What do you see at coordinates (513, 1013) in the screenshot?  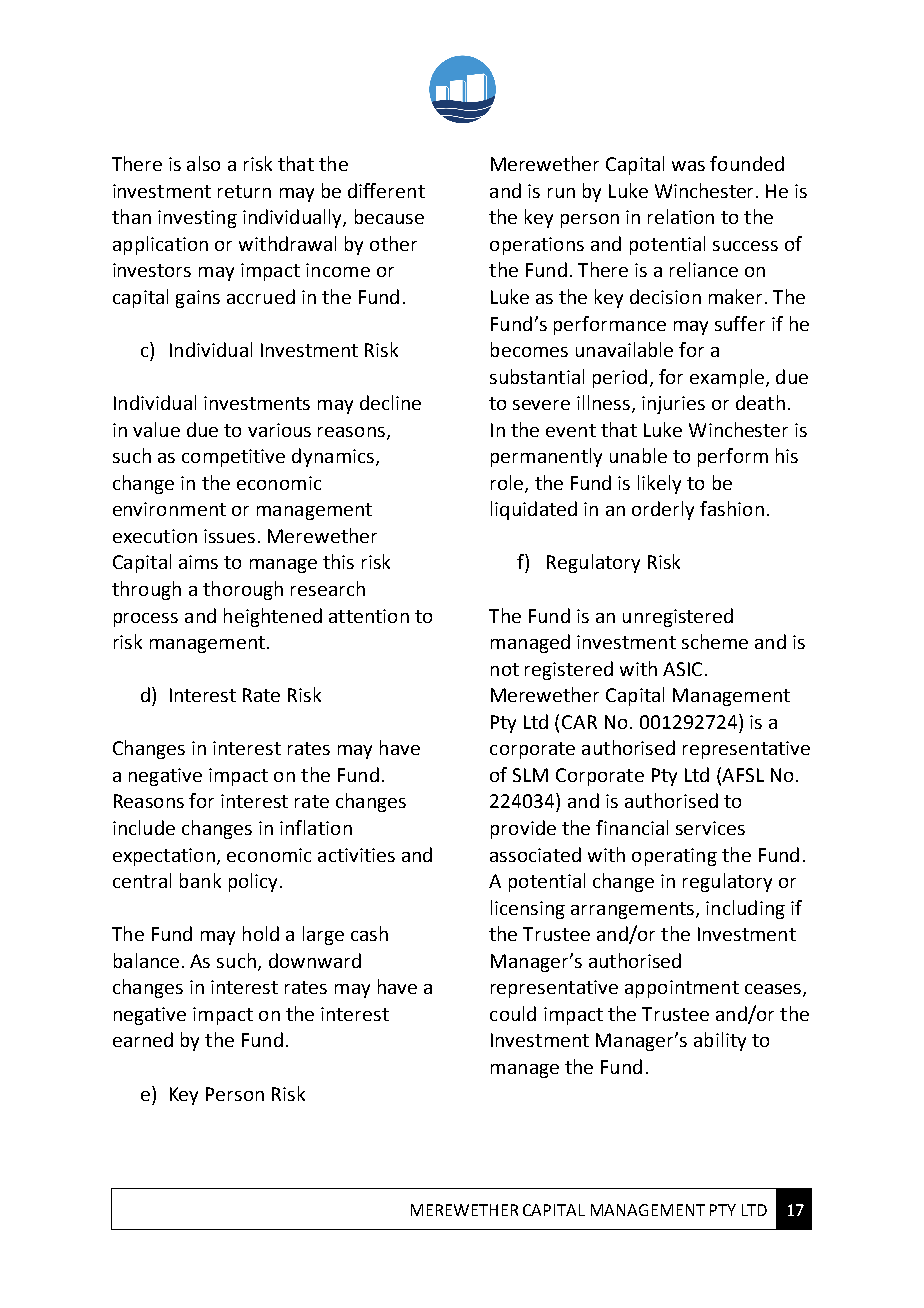 I see `could` at bounding box center [513, 1013].
